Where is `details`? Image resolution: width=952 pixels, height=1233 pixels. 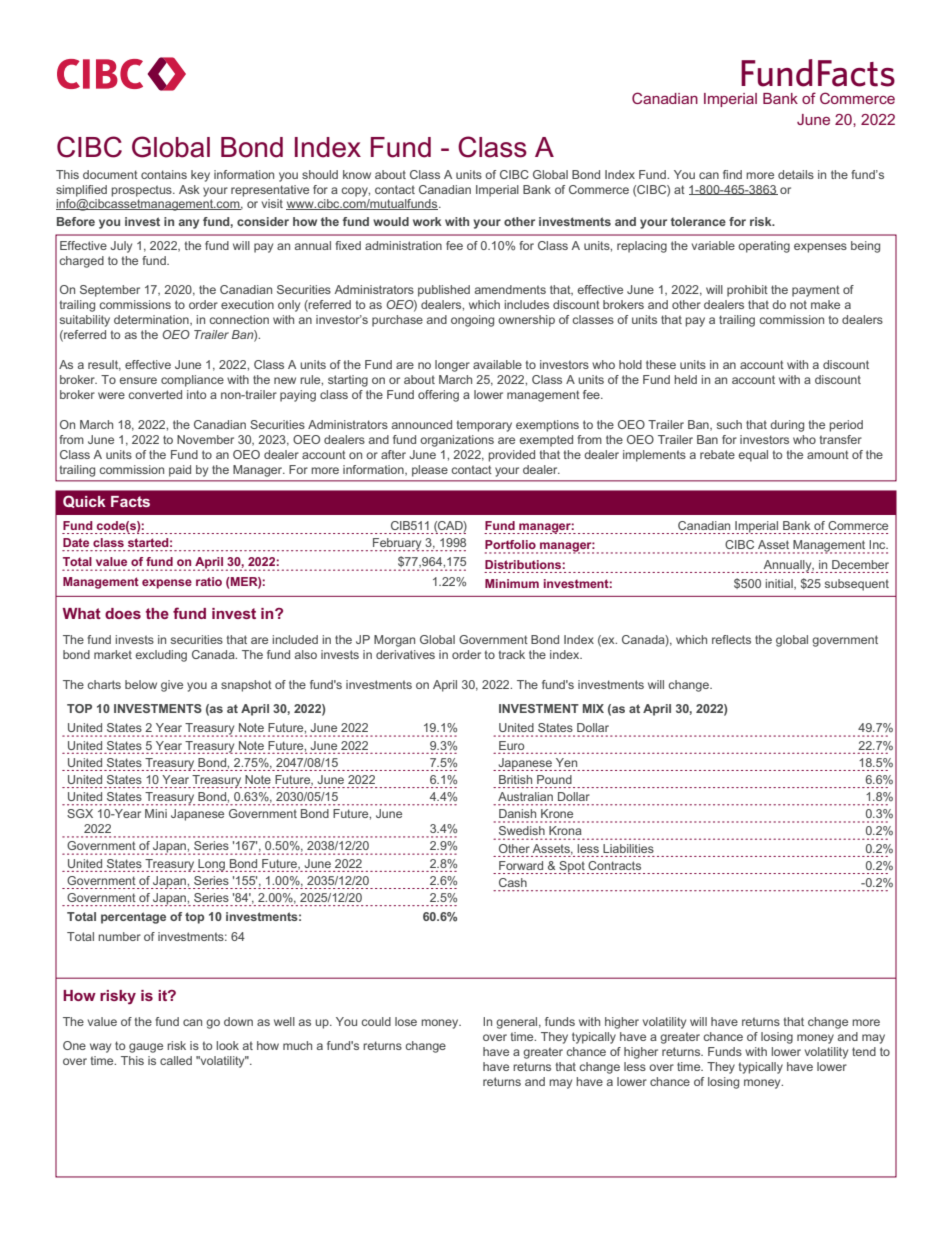 details is located at coordinates (796, 174).
